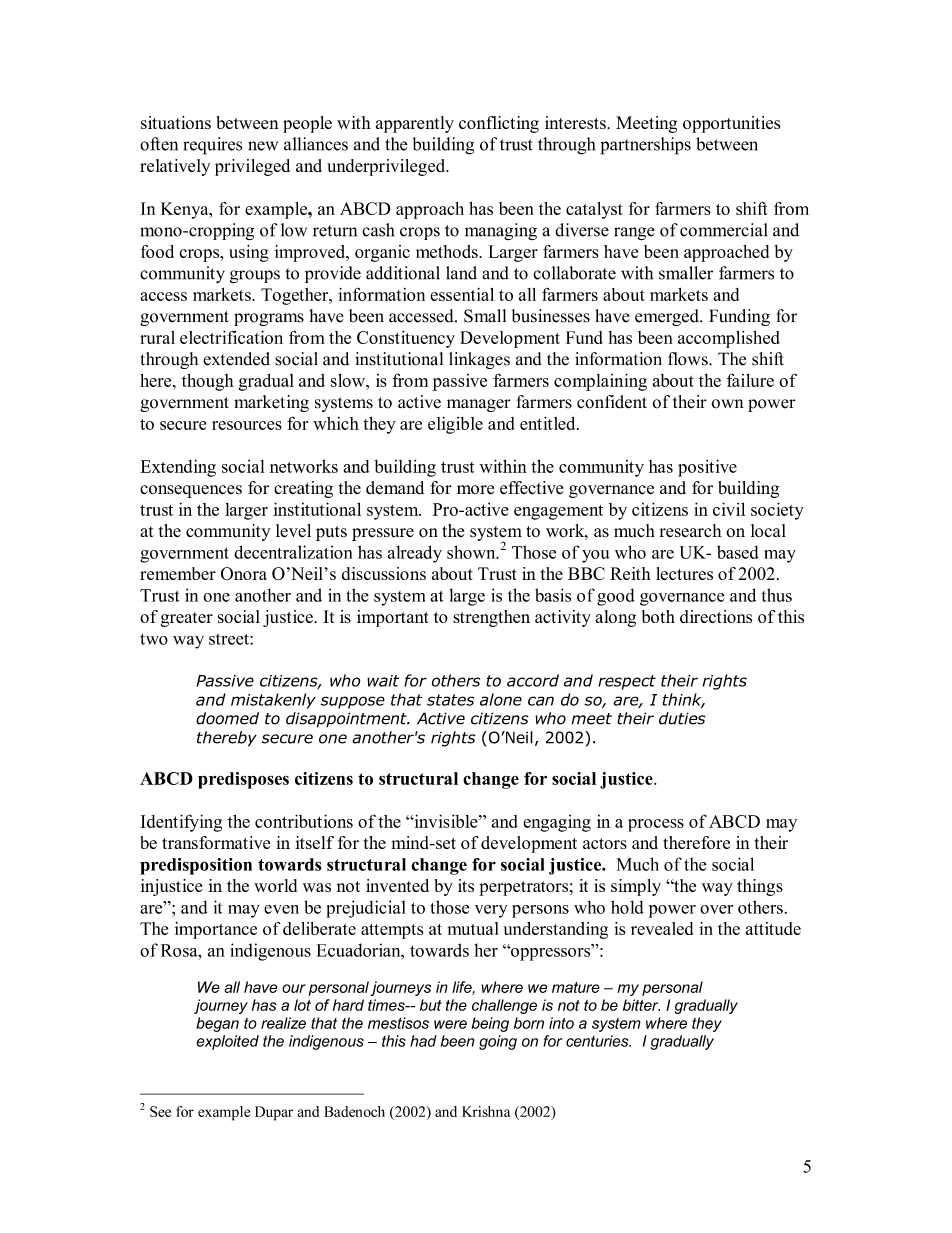 This screenshot has height=1233, width=952. I want to click on opportunities, so click(732, 124).
